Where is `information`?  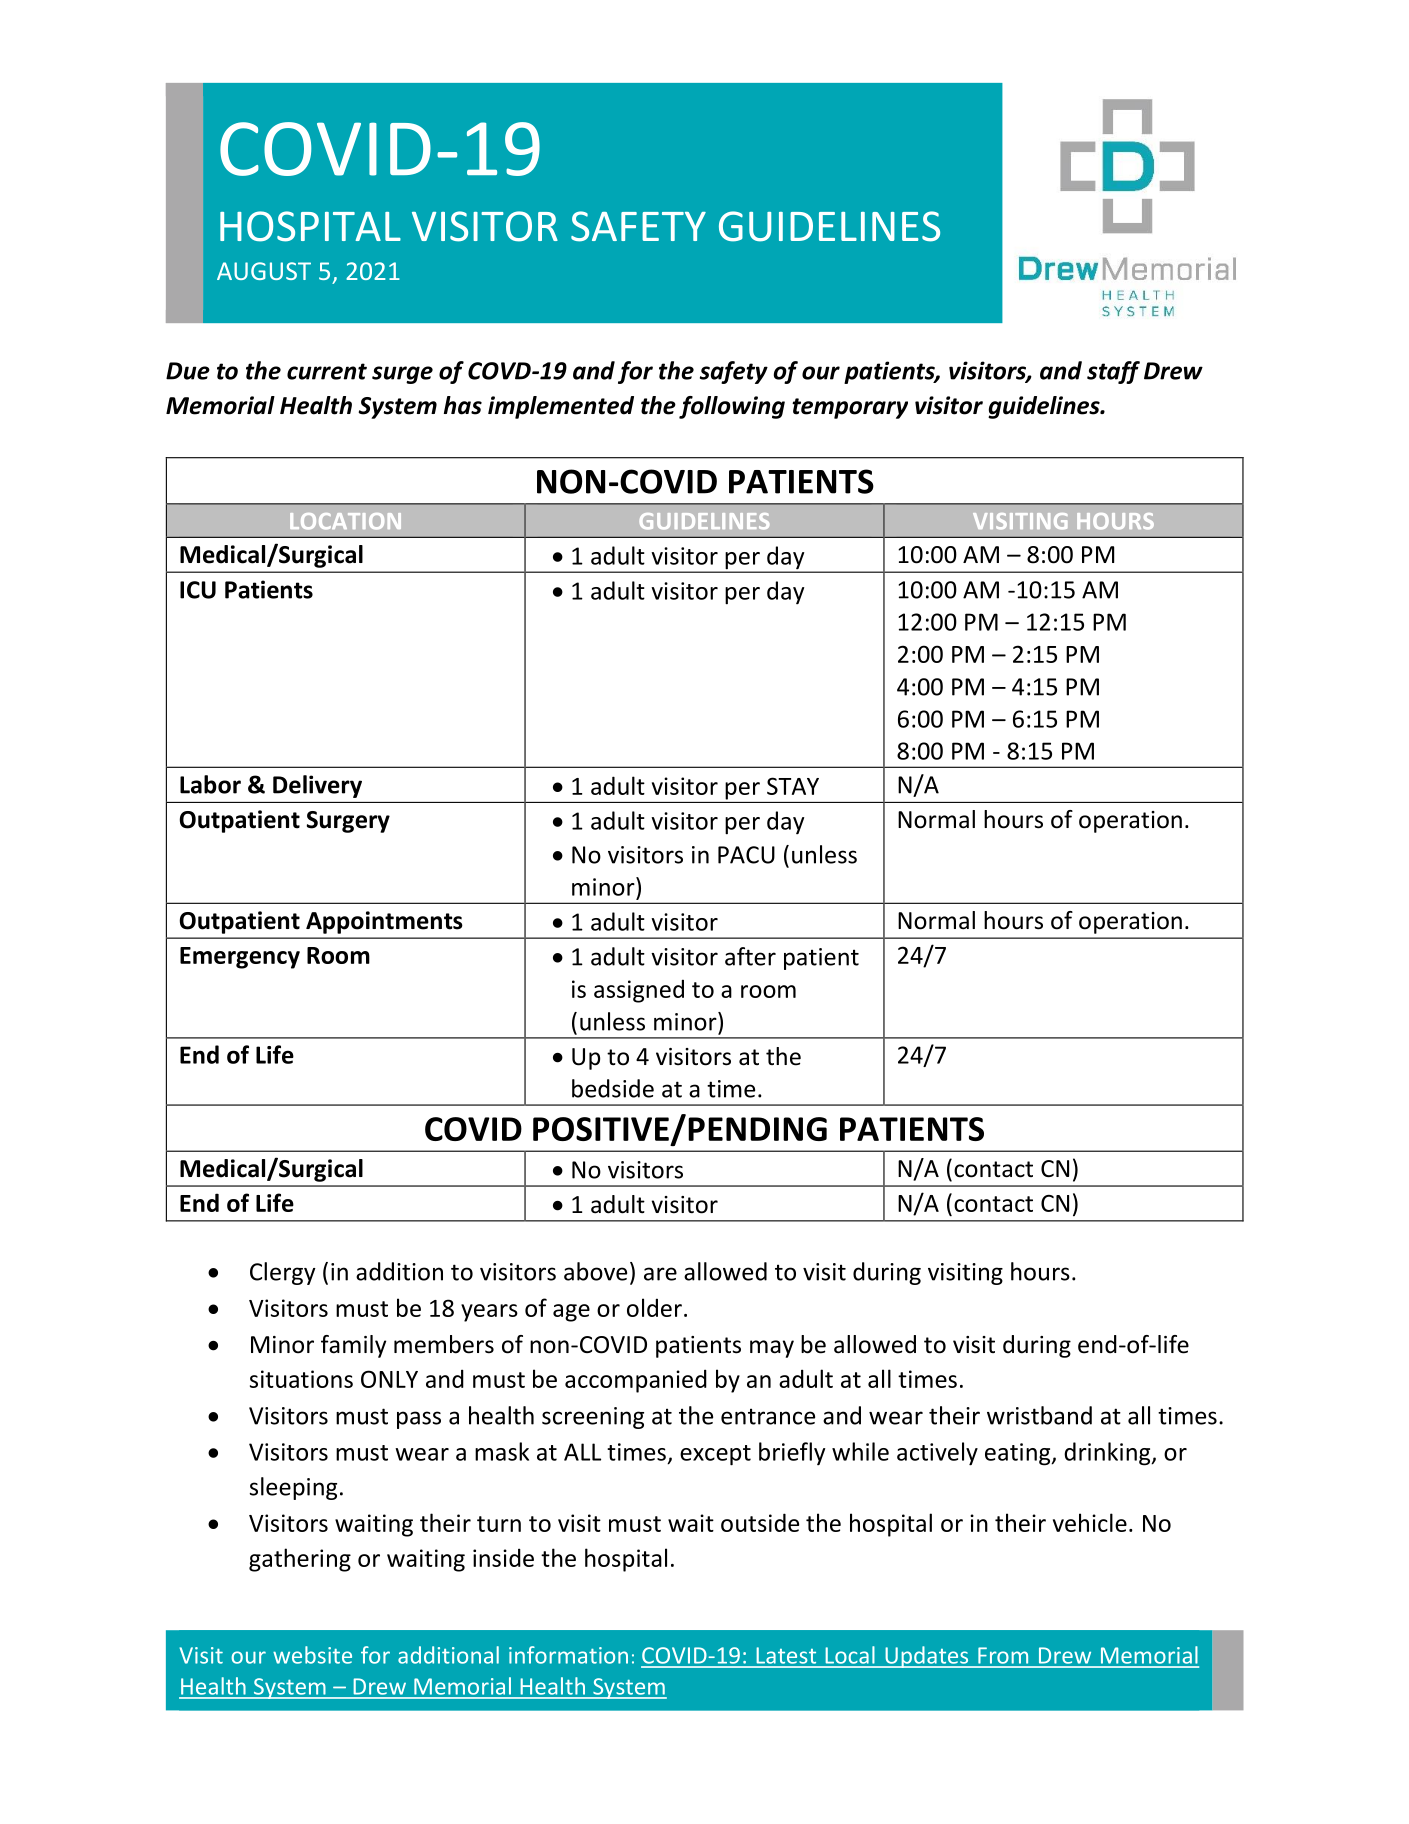
information is located at coordinates (568, 1655).
